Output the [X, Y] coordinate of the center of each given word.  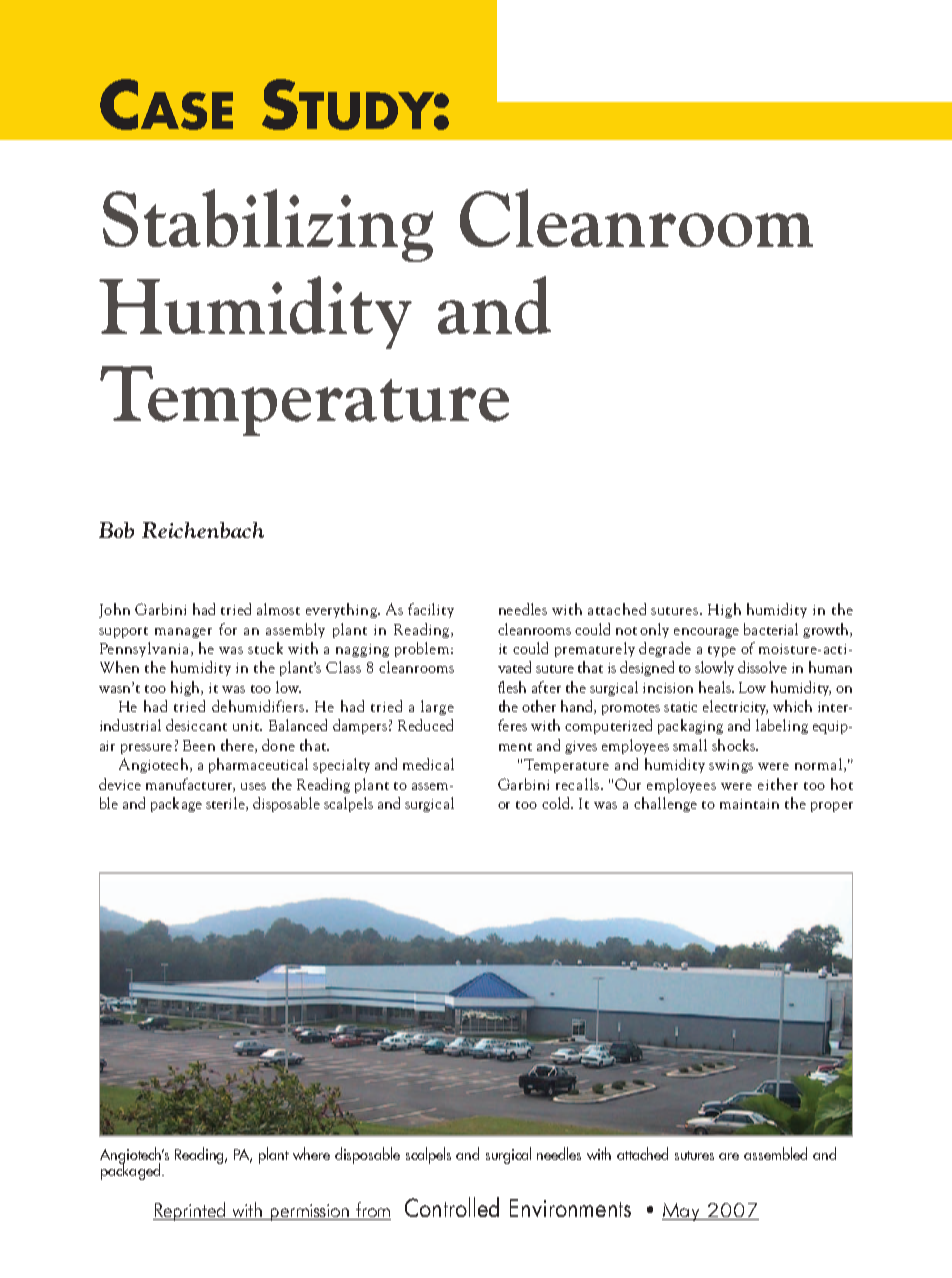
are [729, 1156]
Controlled [452, 1207]
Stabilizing [268, 225]
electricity [735, 707]
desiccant [196, 725]
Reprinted [190, 1211]
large [437, 707]
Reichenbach [203, 530]
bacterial [771, 629]
